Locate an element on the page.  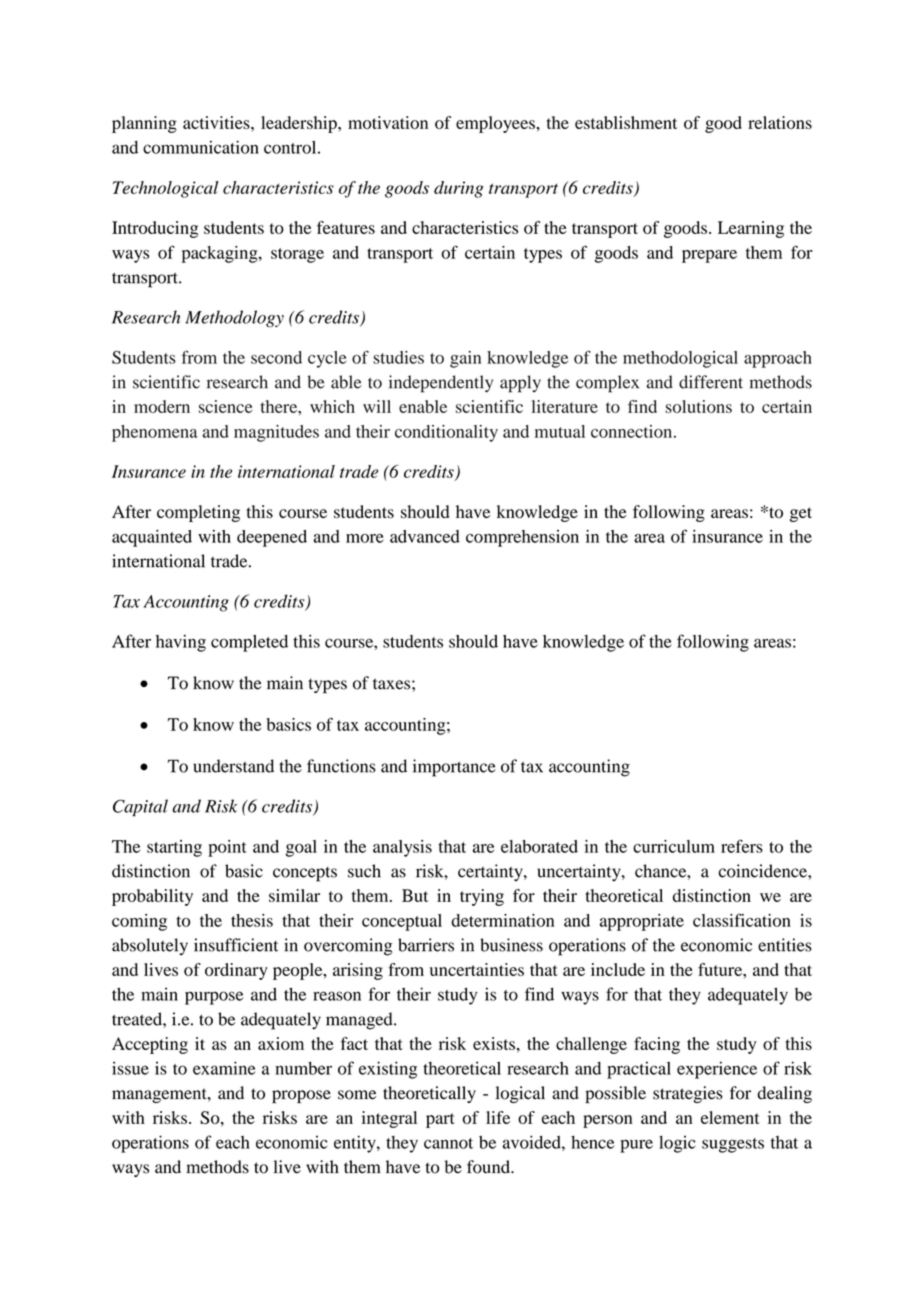
communication is located at coordinates (201, 147).
